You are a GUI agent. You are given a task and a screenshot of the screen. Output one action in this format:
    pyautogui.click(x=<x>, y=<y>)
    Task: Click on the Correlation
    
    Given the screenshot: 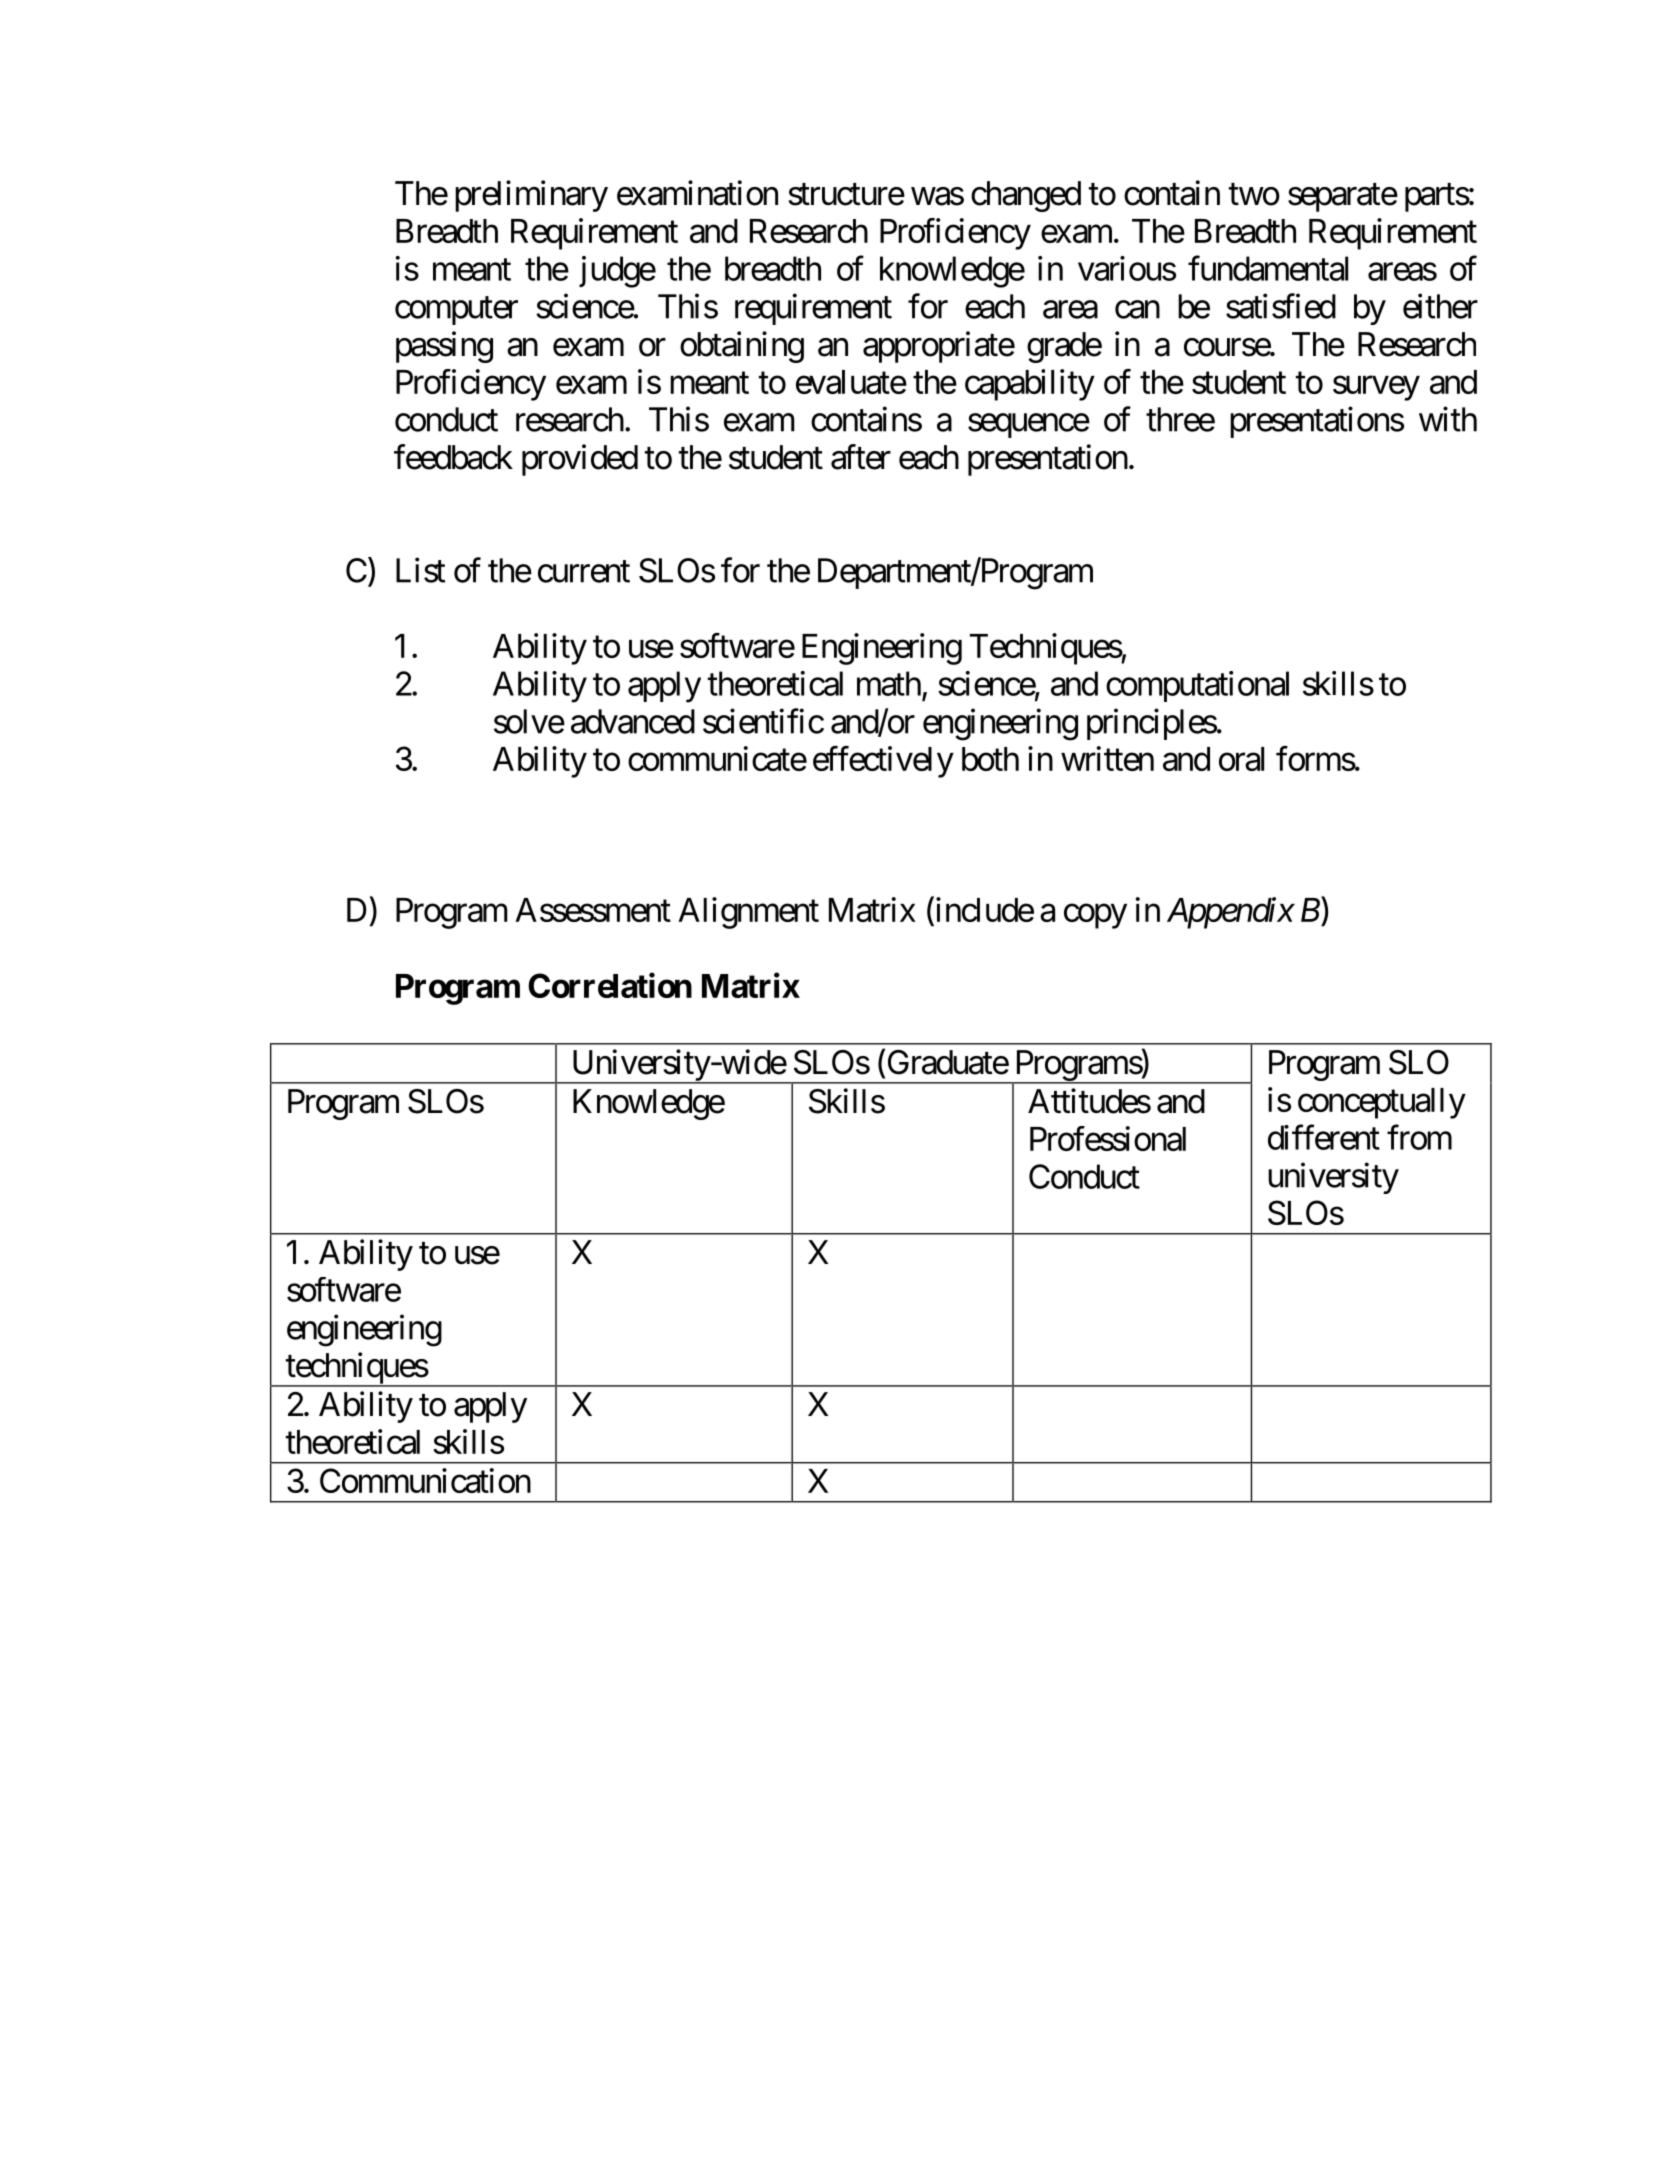 What is the action you would take?
    pyautogui.click(x=610, y=985)
